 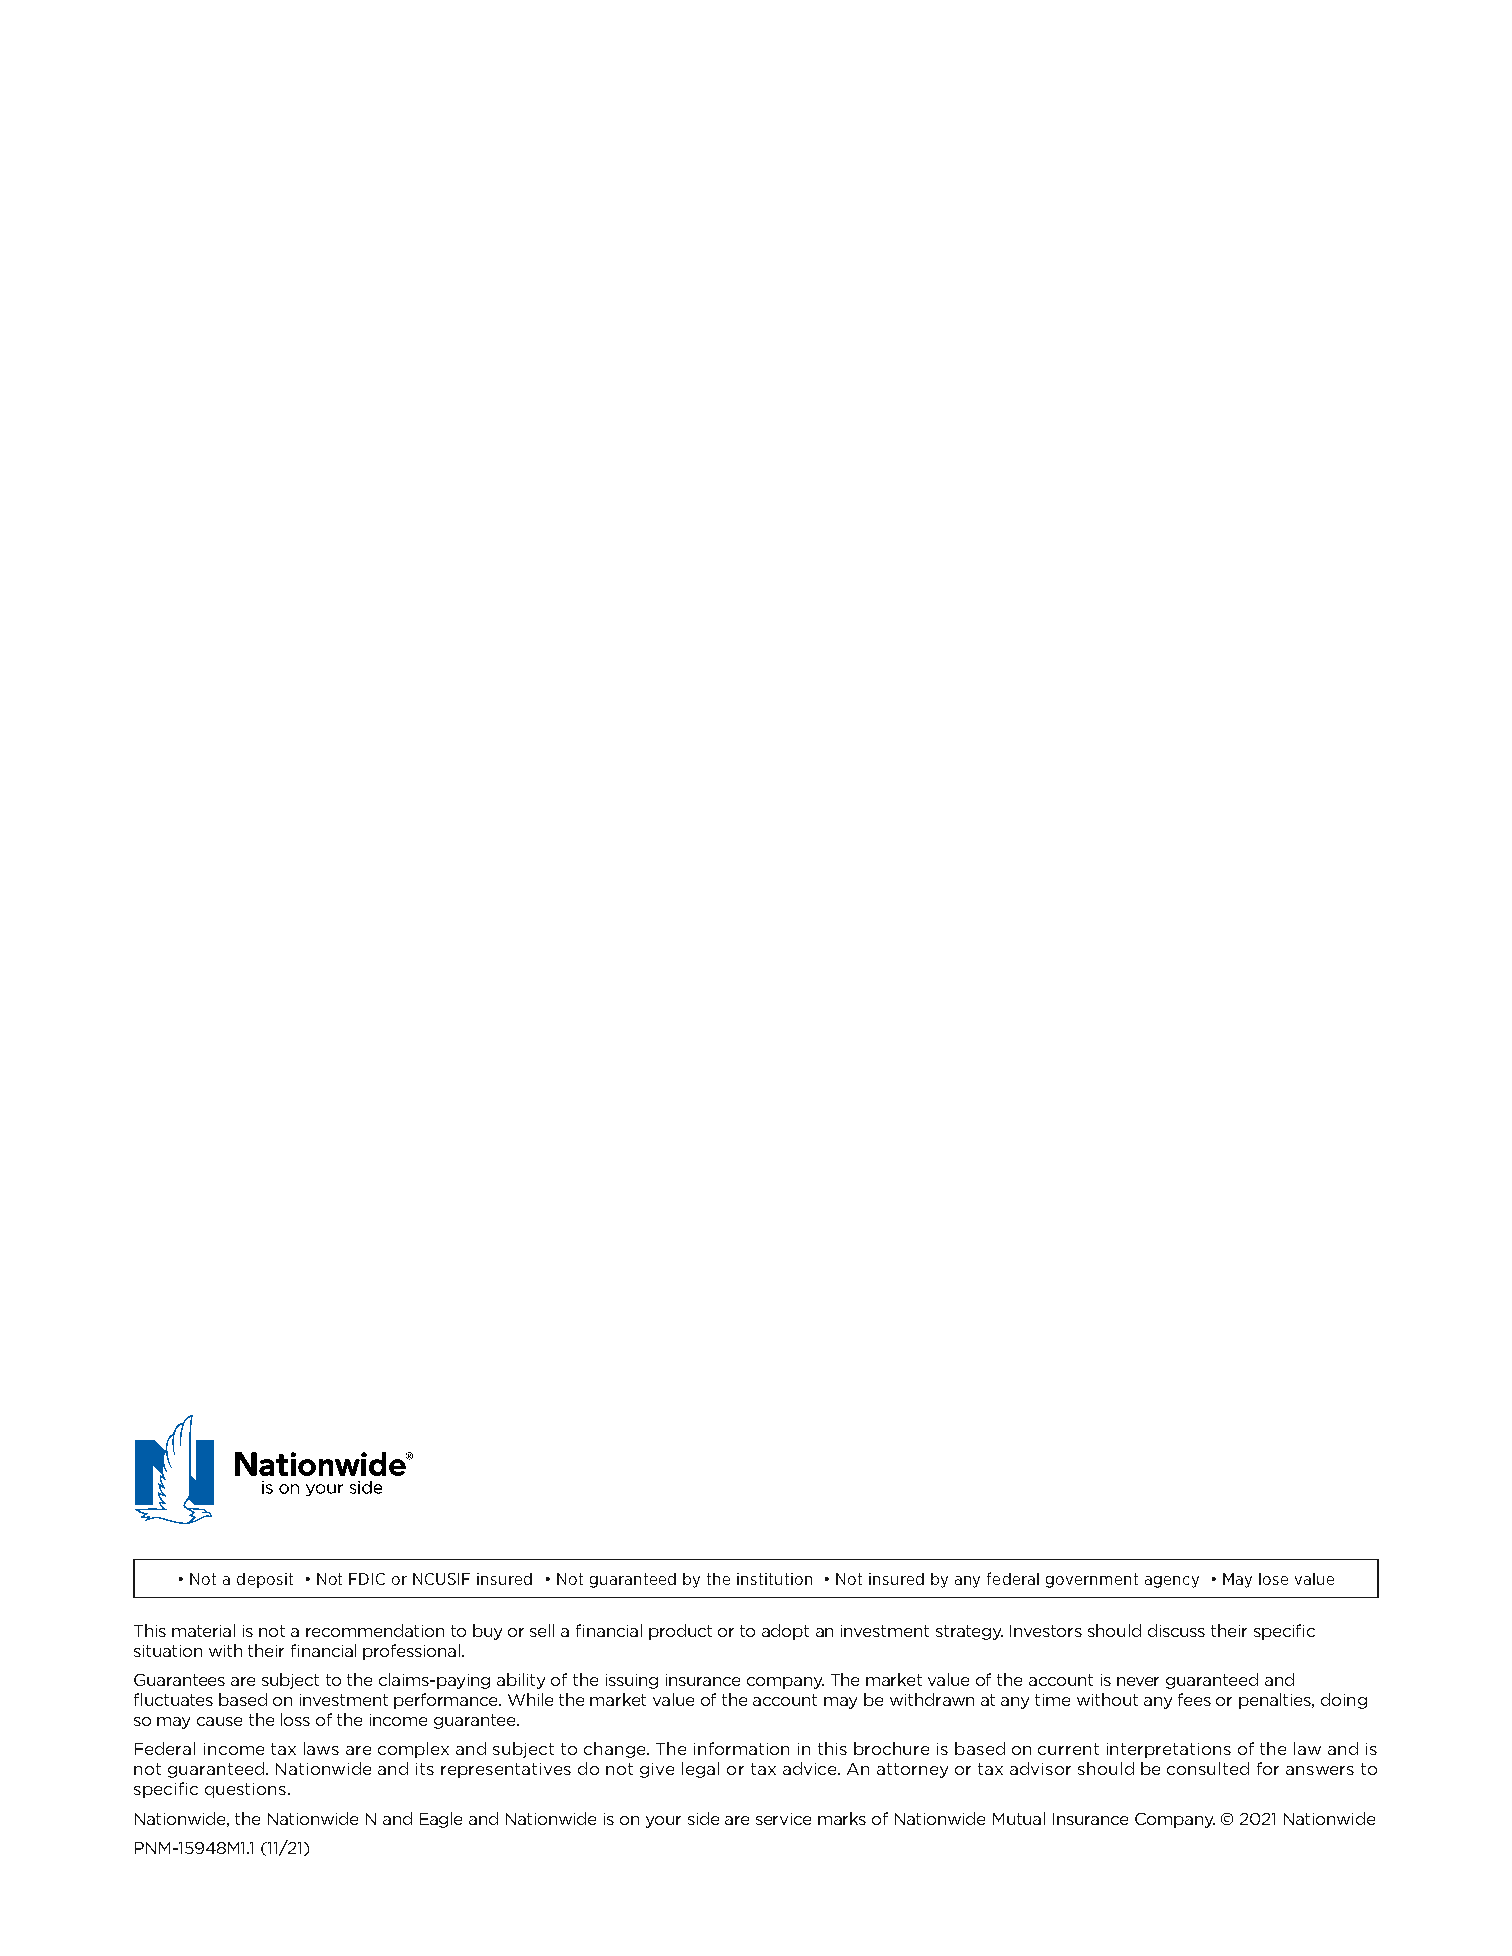 What do you see at coordinates (1019, 1818) in the screenshot?
I see `Mutual` at bounding box center [1019, 1818].
